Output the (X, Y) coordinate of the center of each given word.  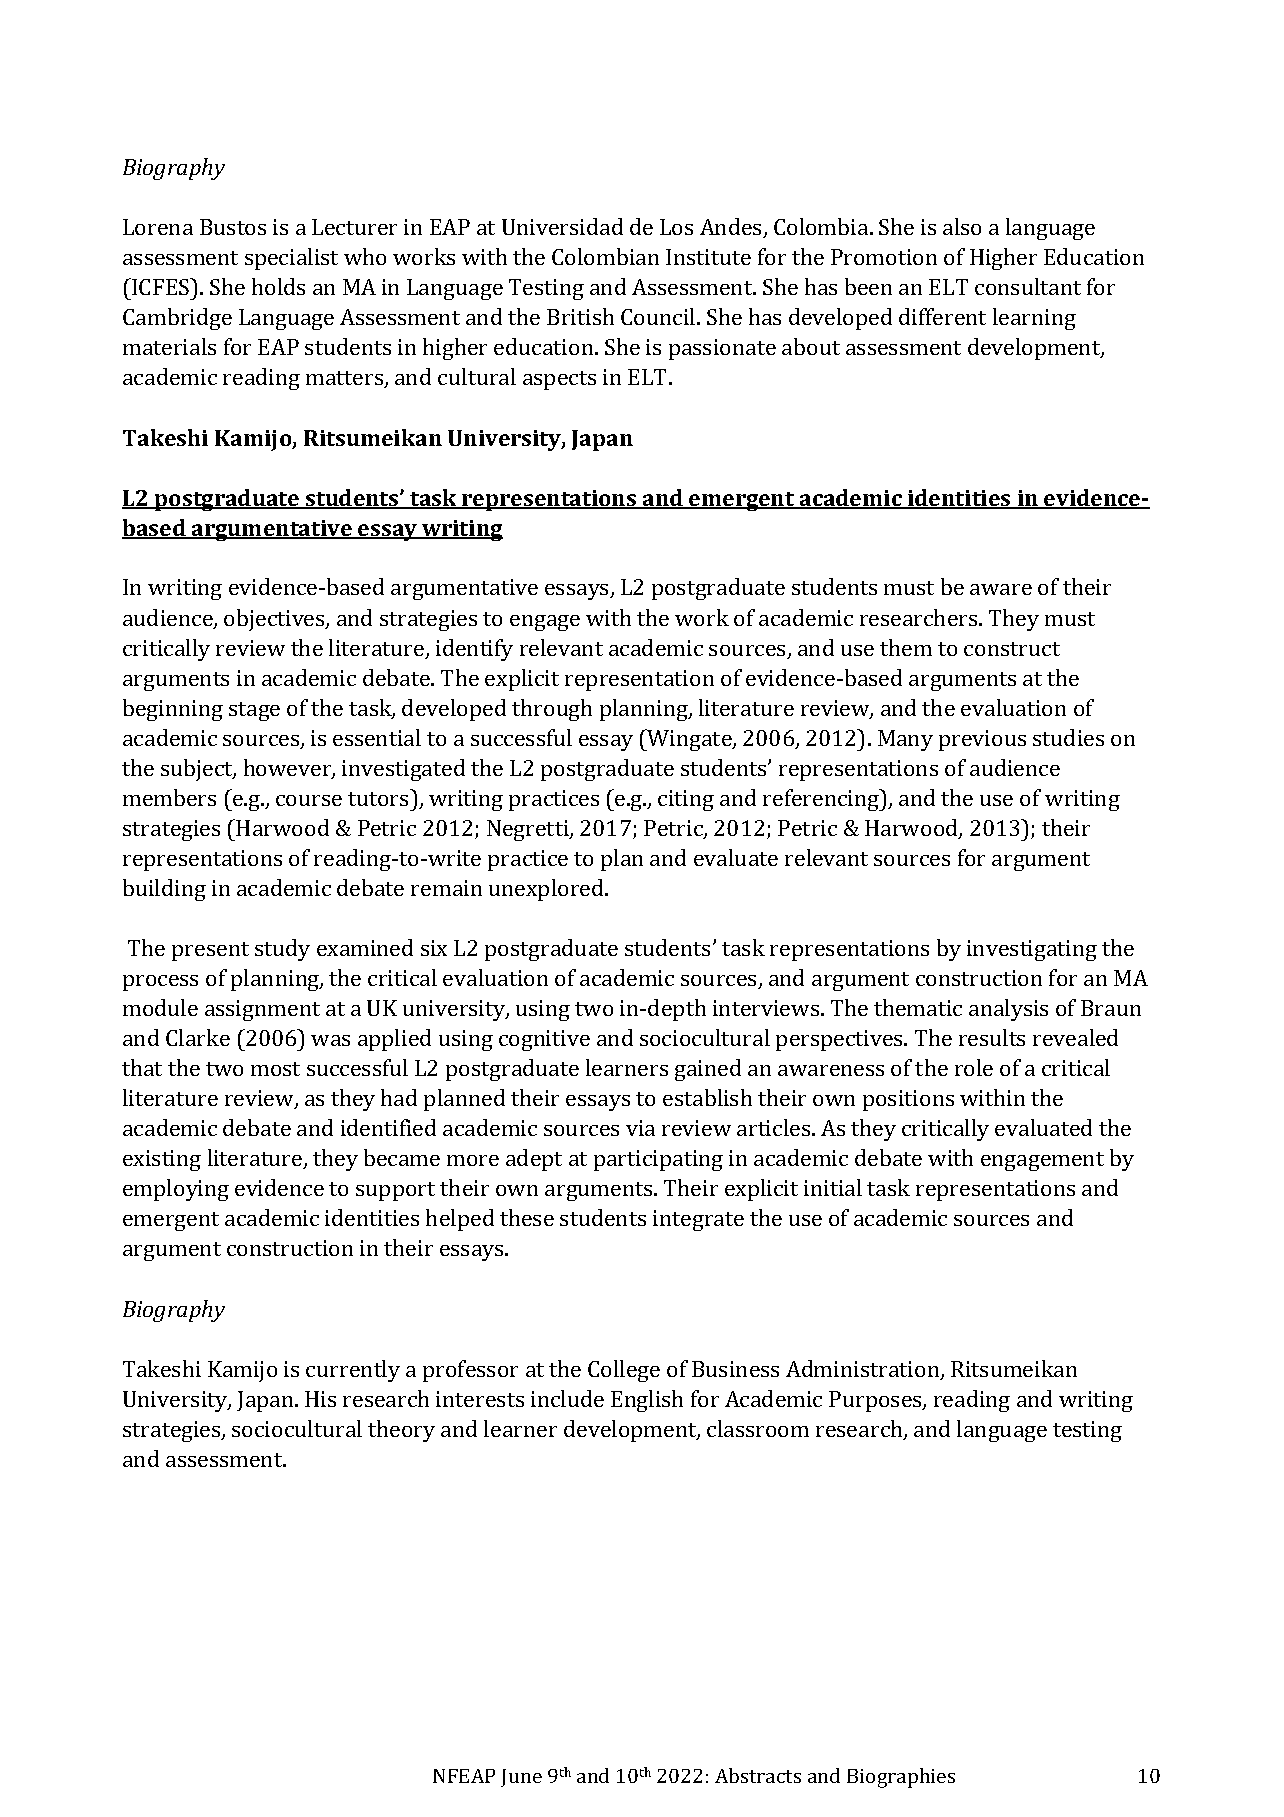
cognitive (544, 1040)
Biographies (901, 1778)
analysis (1008, 1010)
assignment (262, 1010)
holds (278, 286)
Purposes (876, 1401)
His (320, 1399)
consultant (1028, 286)
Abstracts (758, 1775)
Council (659, 316)
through (552, 710)
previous (982, 740)
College (624, 1371)
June (521, 1778)
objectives (275, 620)
